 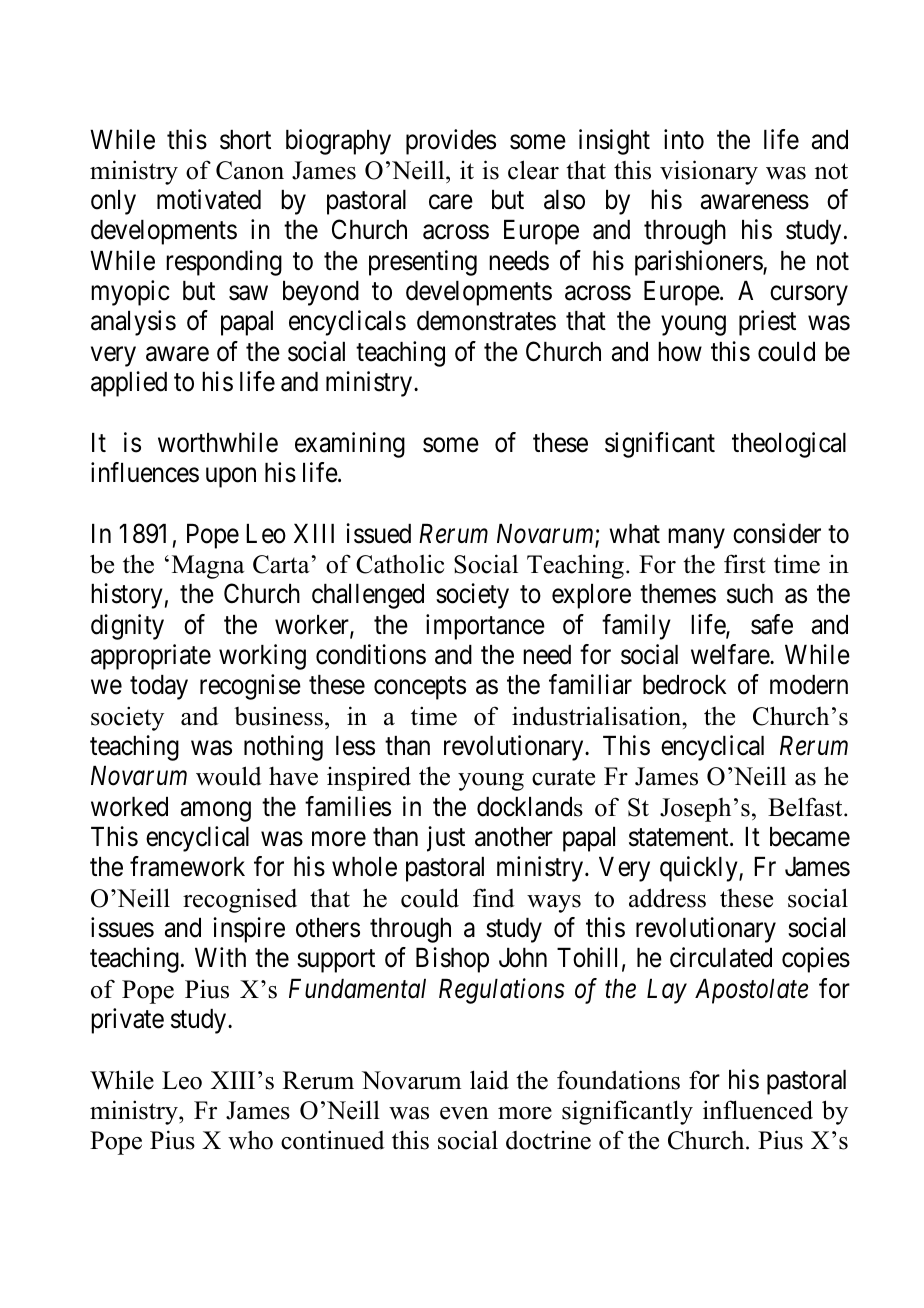 What do you see at coordinates (709, 172) in the screenshot?
I see `visionary` at bounding box center [709, 172].
